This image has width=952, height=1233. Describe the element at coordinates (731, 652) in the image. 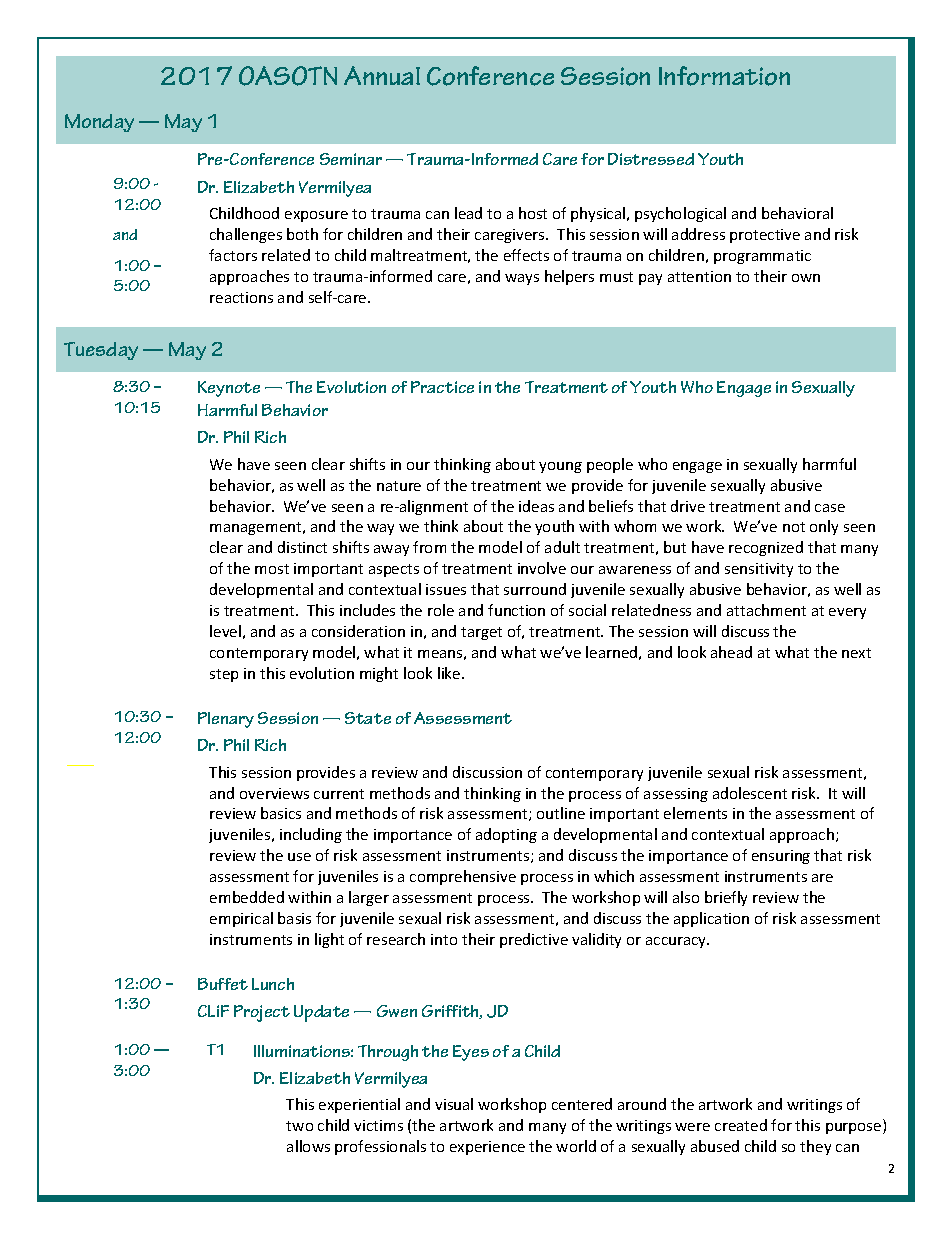

I see `ahead` at that location.
